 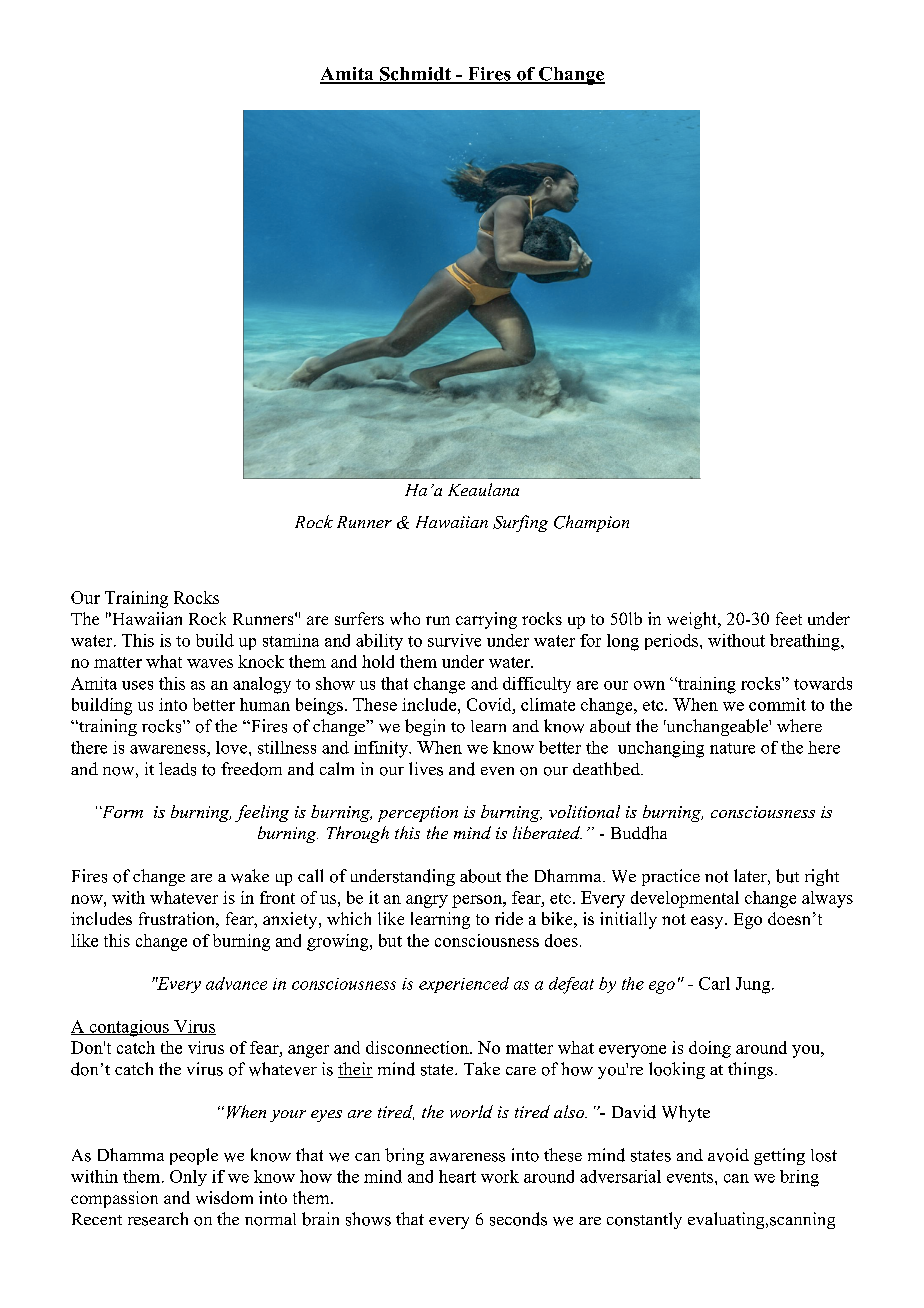 What do you see at coordinates (486, 620) in the screenshot?
I see `carrying` at bounding box center [486, 620].
